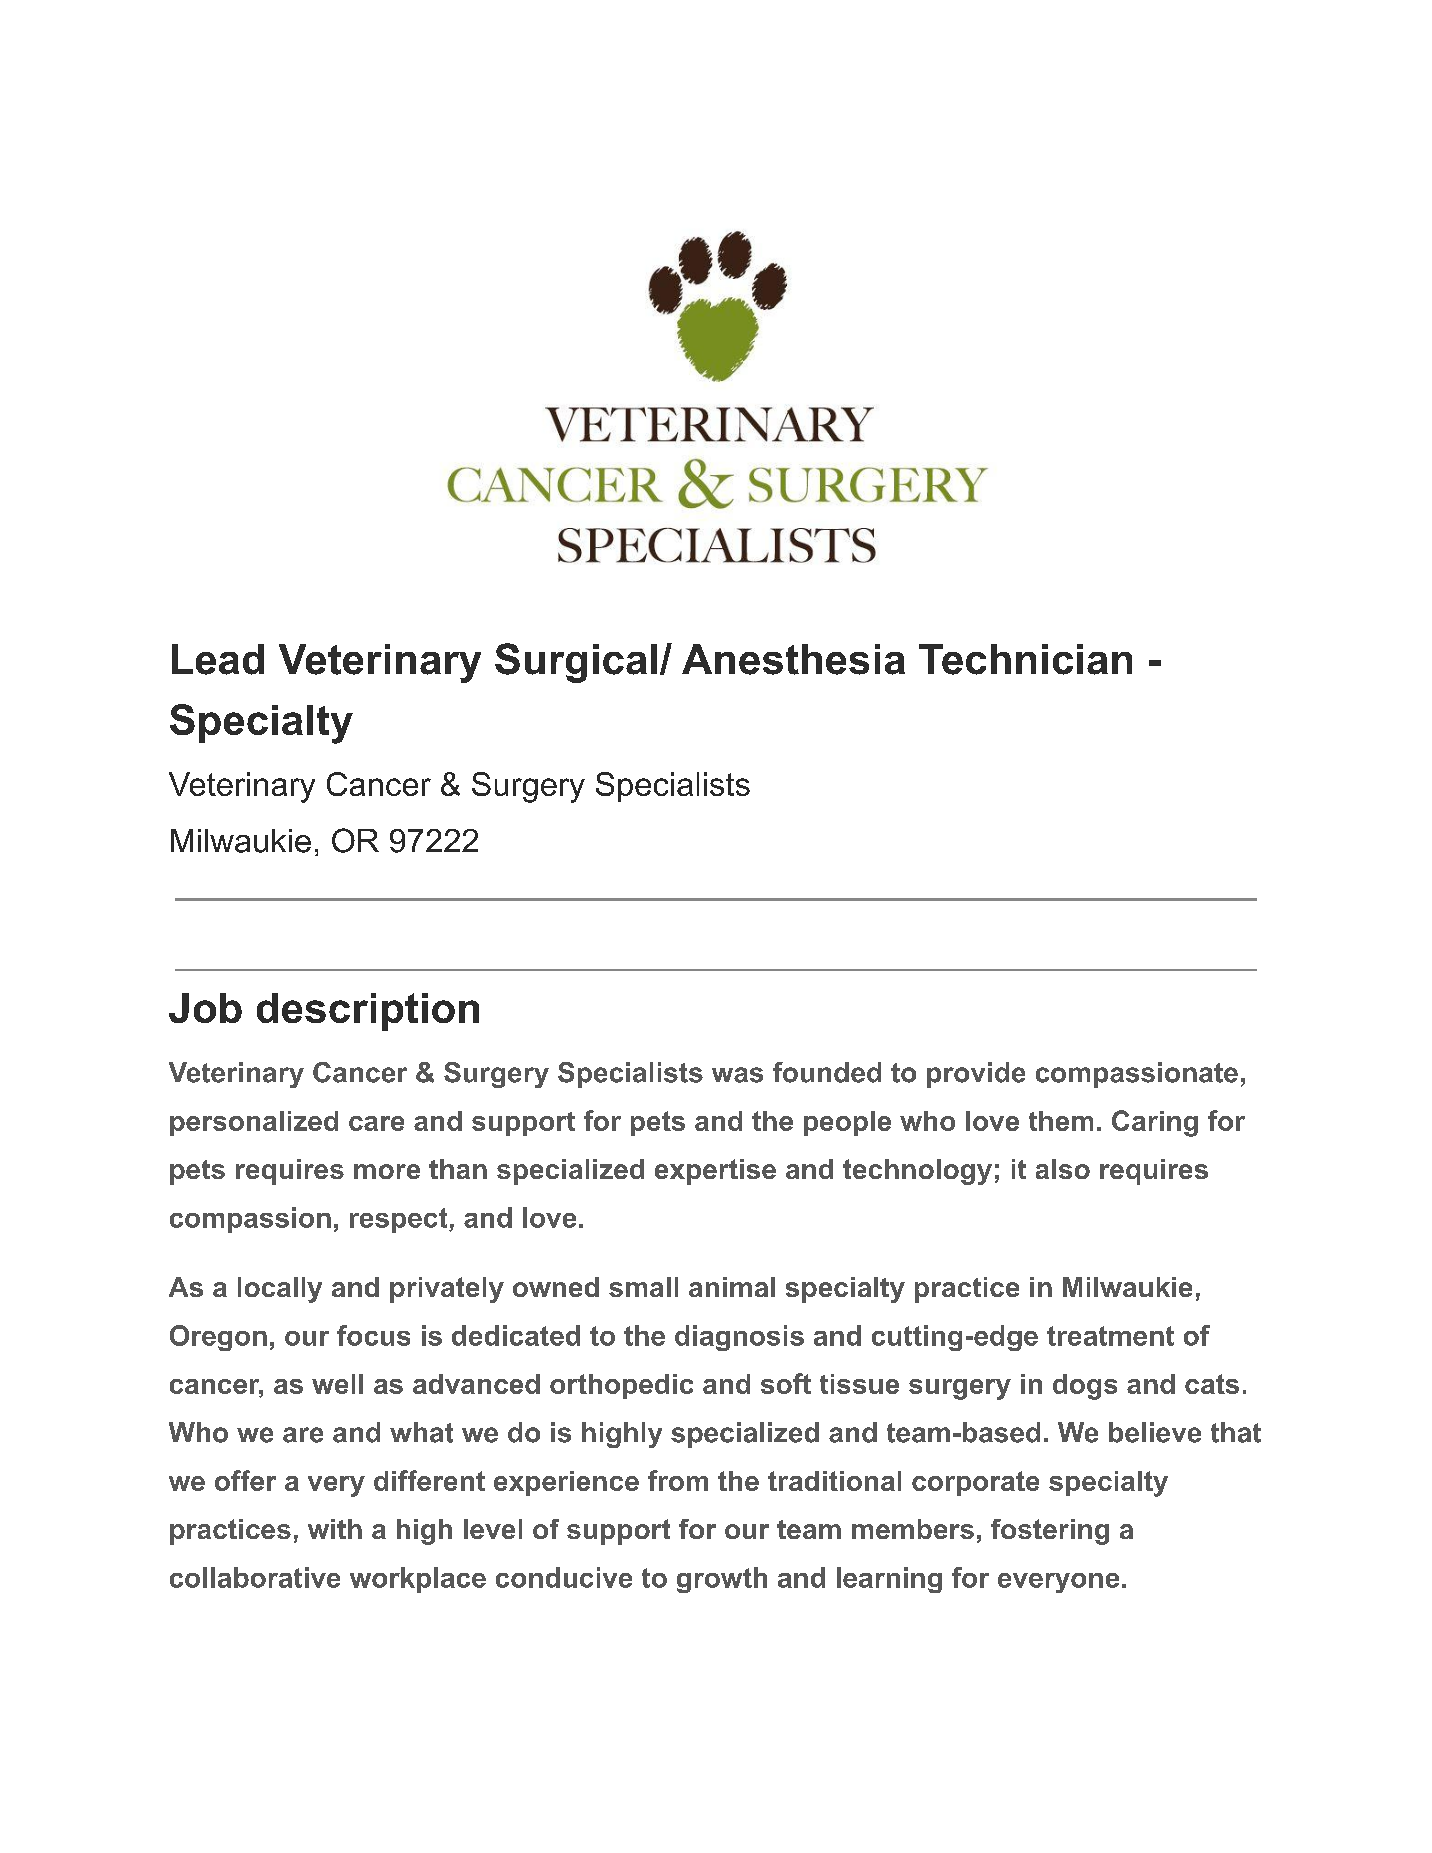  What do you see at coordinates (368, 1012) in the image?
I see `description` at bounding box center [368, 1012].
